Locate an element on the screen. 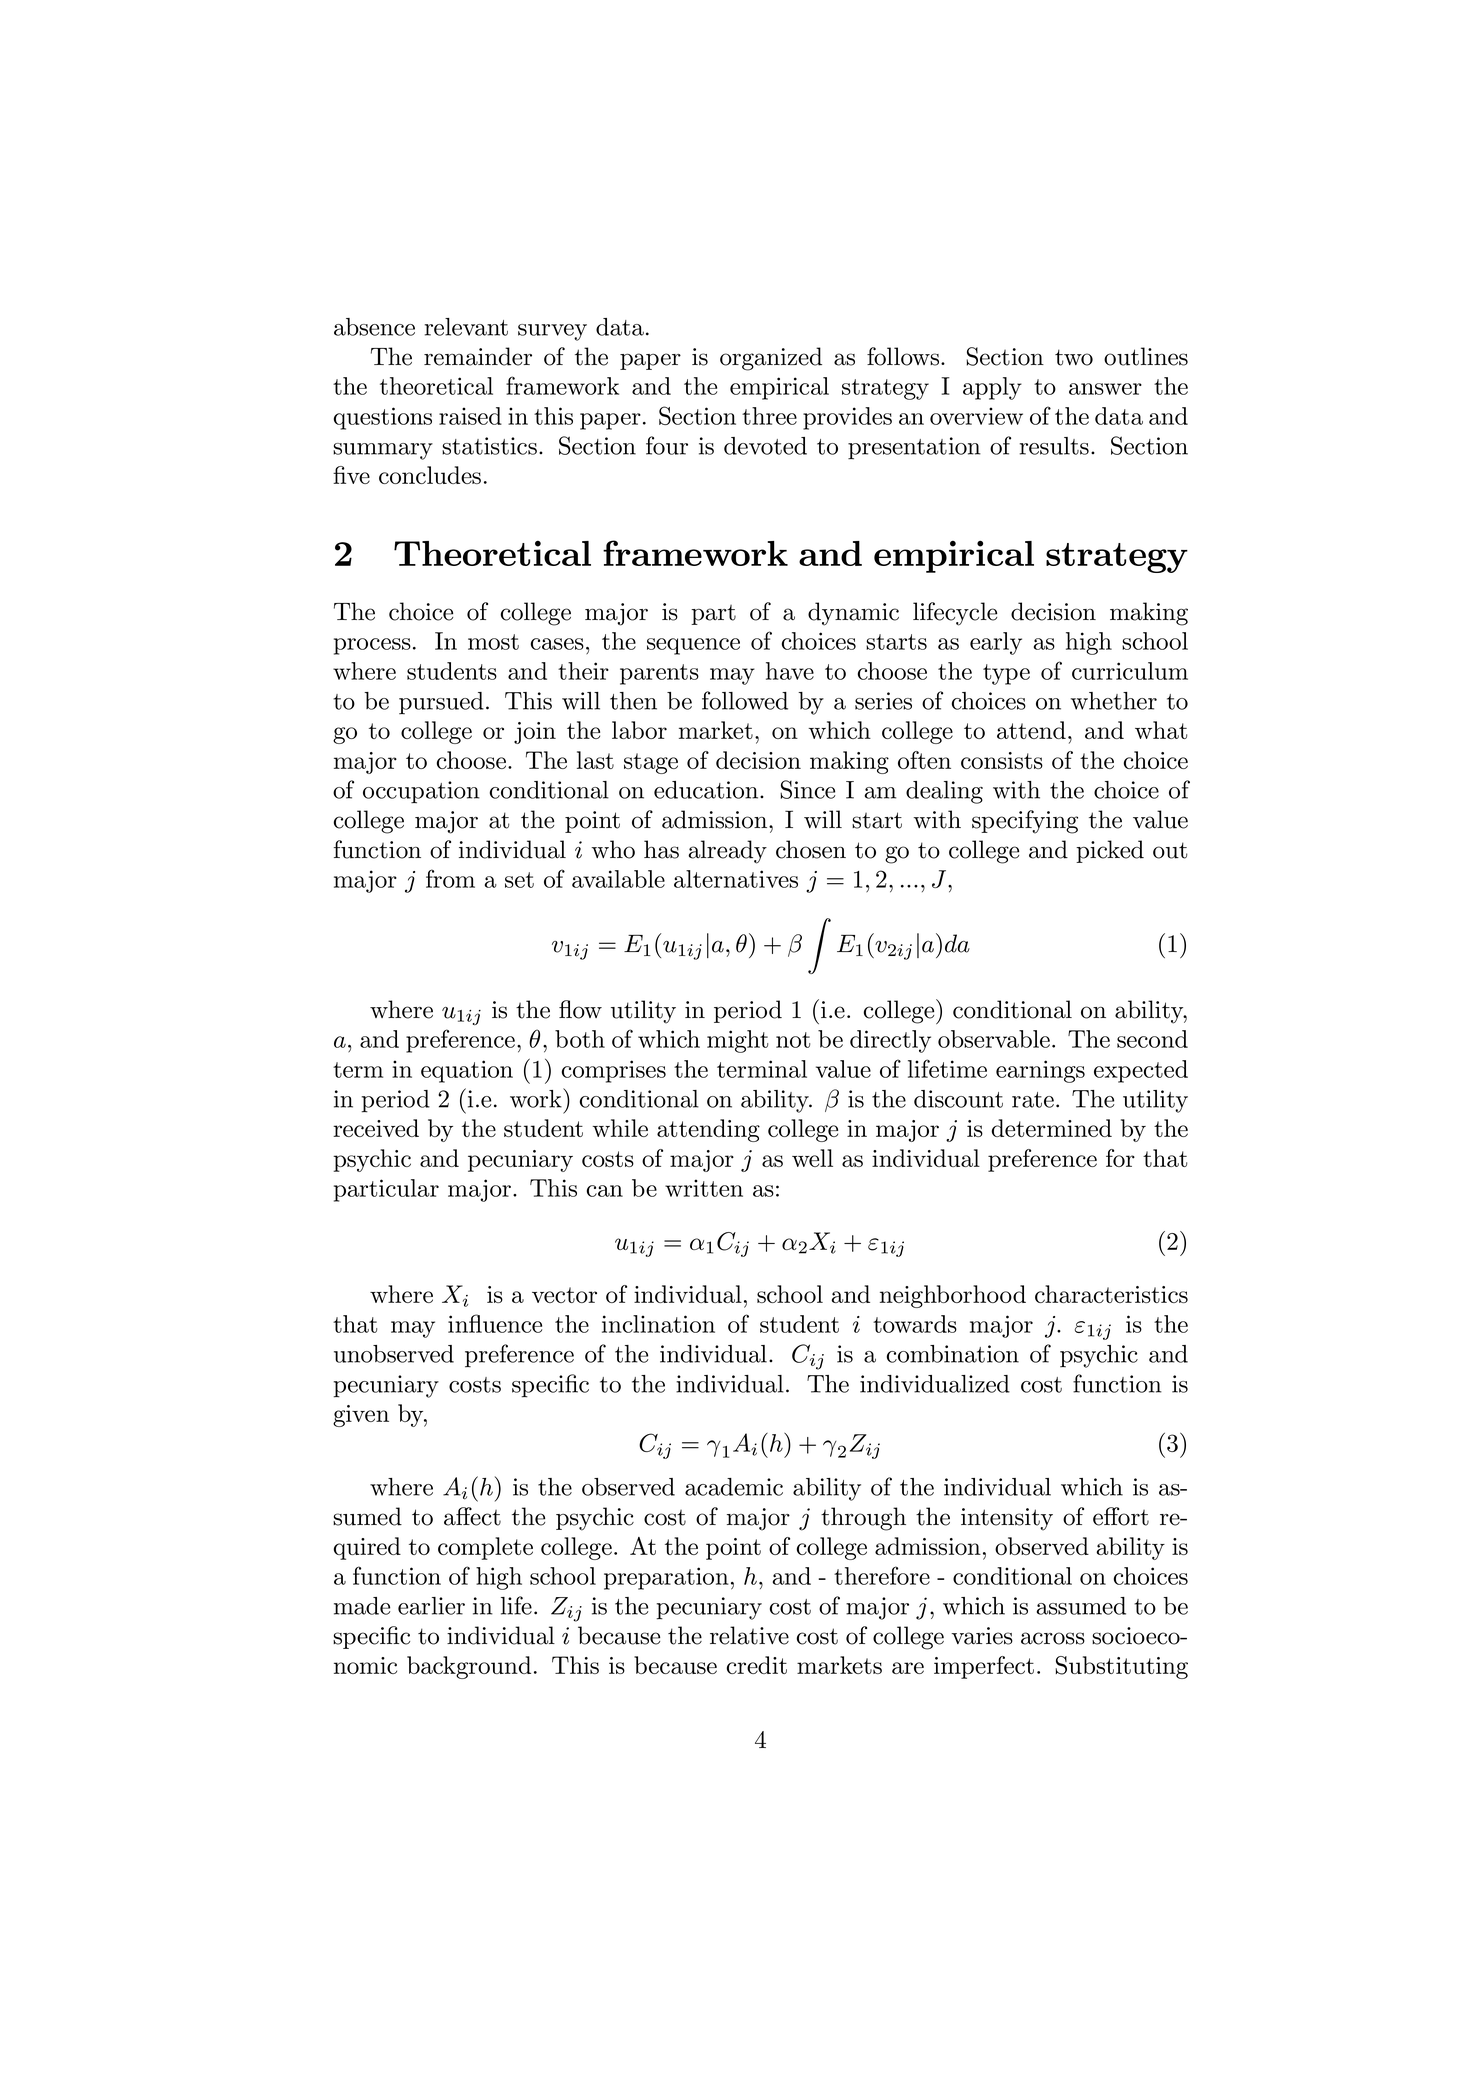  characteristics is located at coordinates (1111, 1294).
